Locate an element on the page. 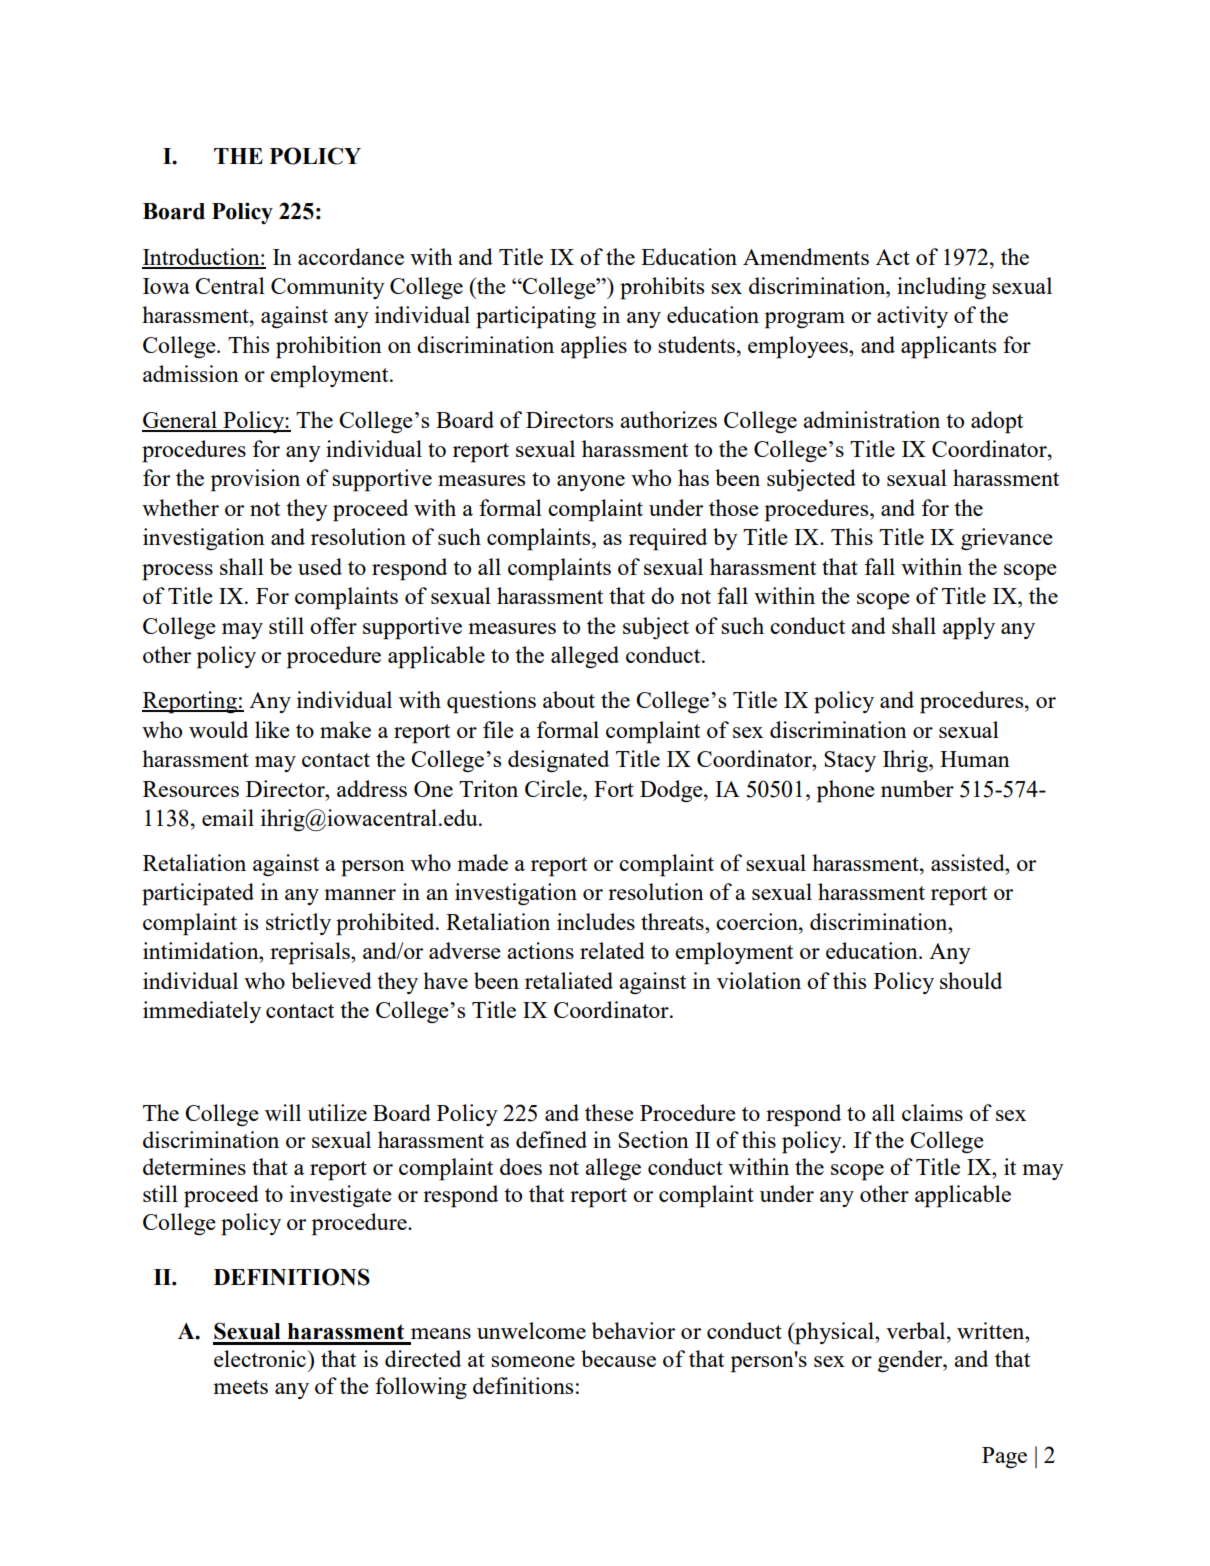  activity is located at coordinates (912, 317).
